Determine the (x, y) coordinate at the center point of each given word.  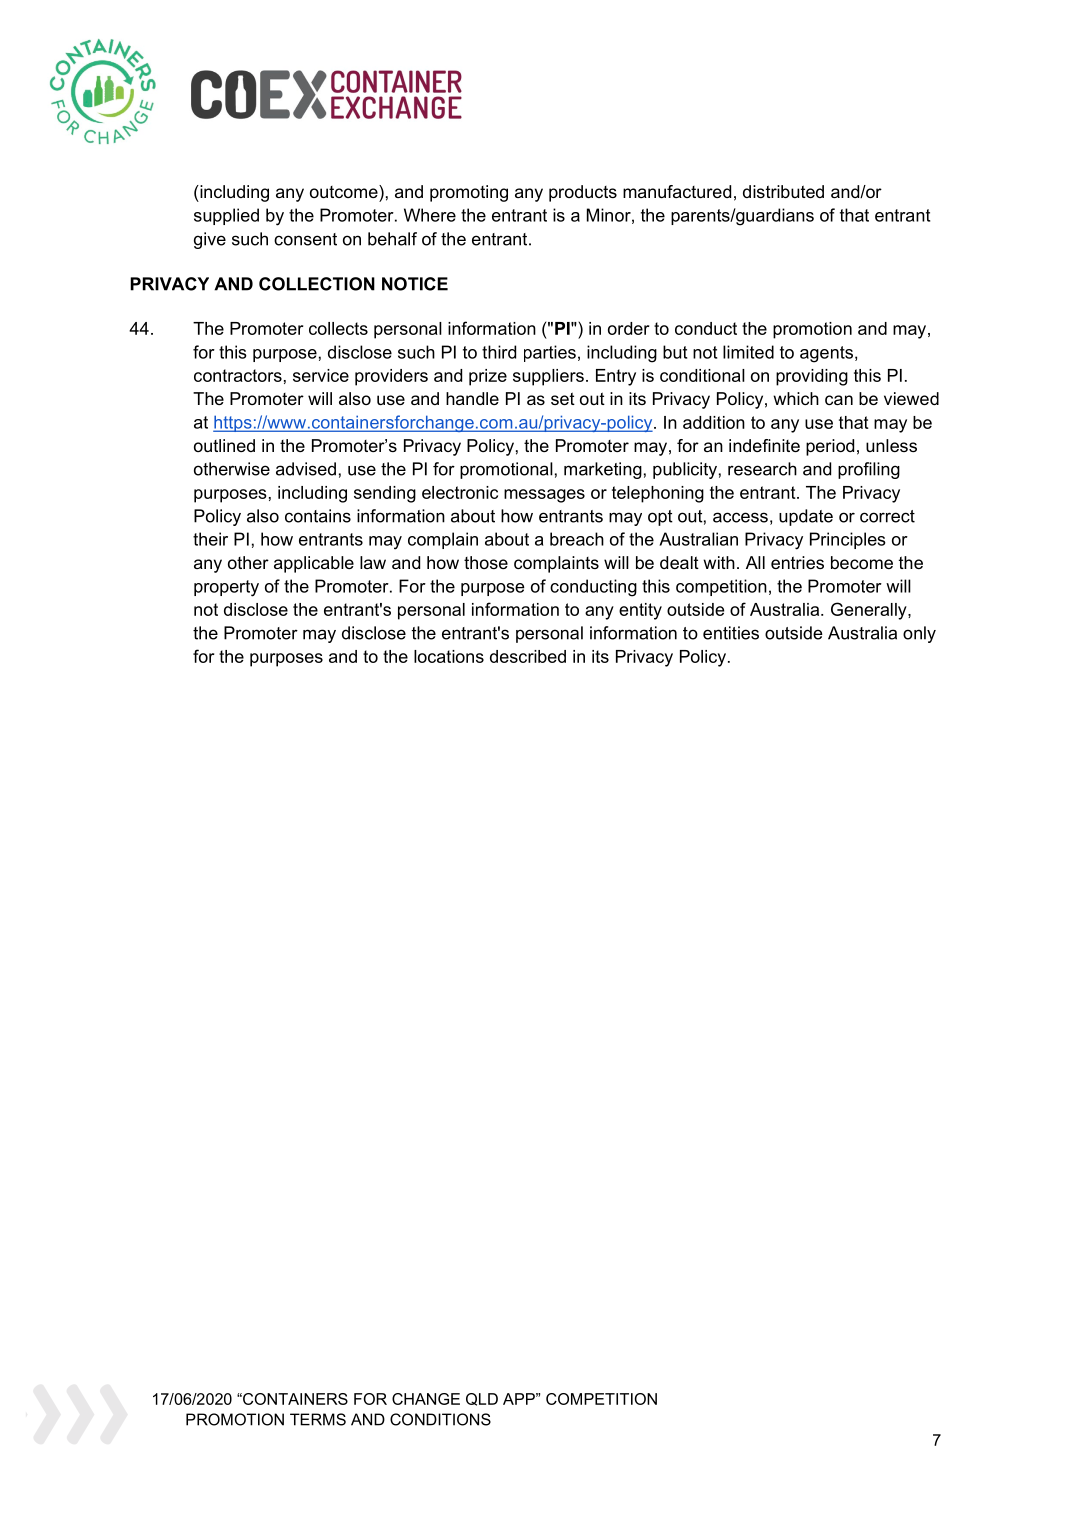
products (583, 193)
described (528, 656)
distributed (783, 191)
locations (449, 656)
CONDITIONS (440, 1419)
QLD (482, 1399)
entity (640, 611)
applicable (314, 564)
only (919, 634)
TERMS (318, 1419)
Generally (870, 611)
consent (305, 239)
